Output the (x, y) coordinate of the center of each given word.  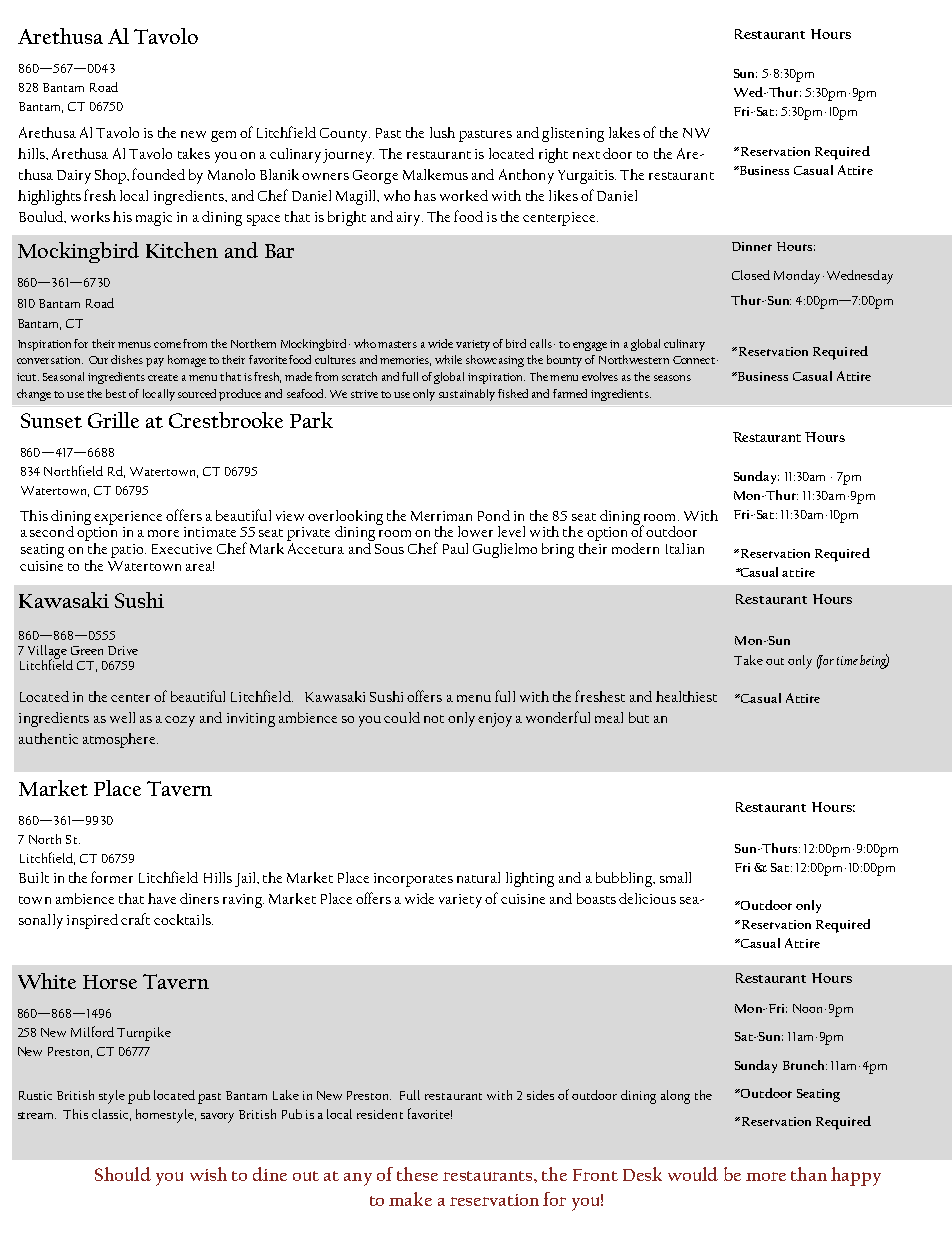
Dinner (752, 246)
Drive (123, 650)
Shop (112, 176)
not (434, 719)
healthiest (686, 696)
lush (442, 132)
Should (123, 1174)
